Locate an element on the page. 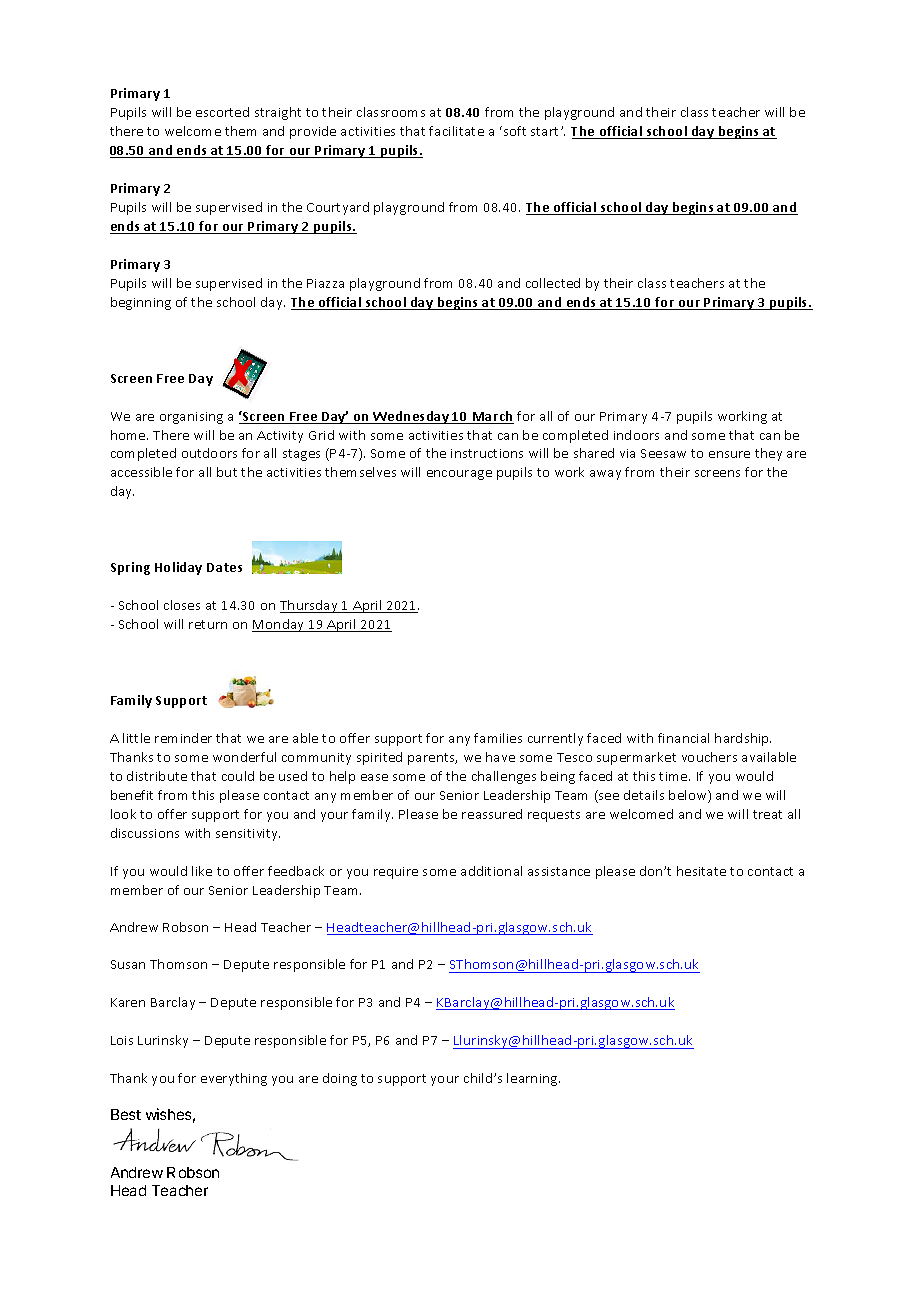  parents is located at coordinates (432, 759).
